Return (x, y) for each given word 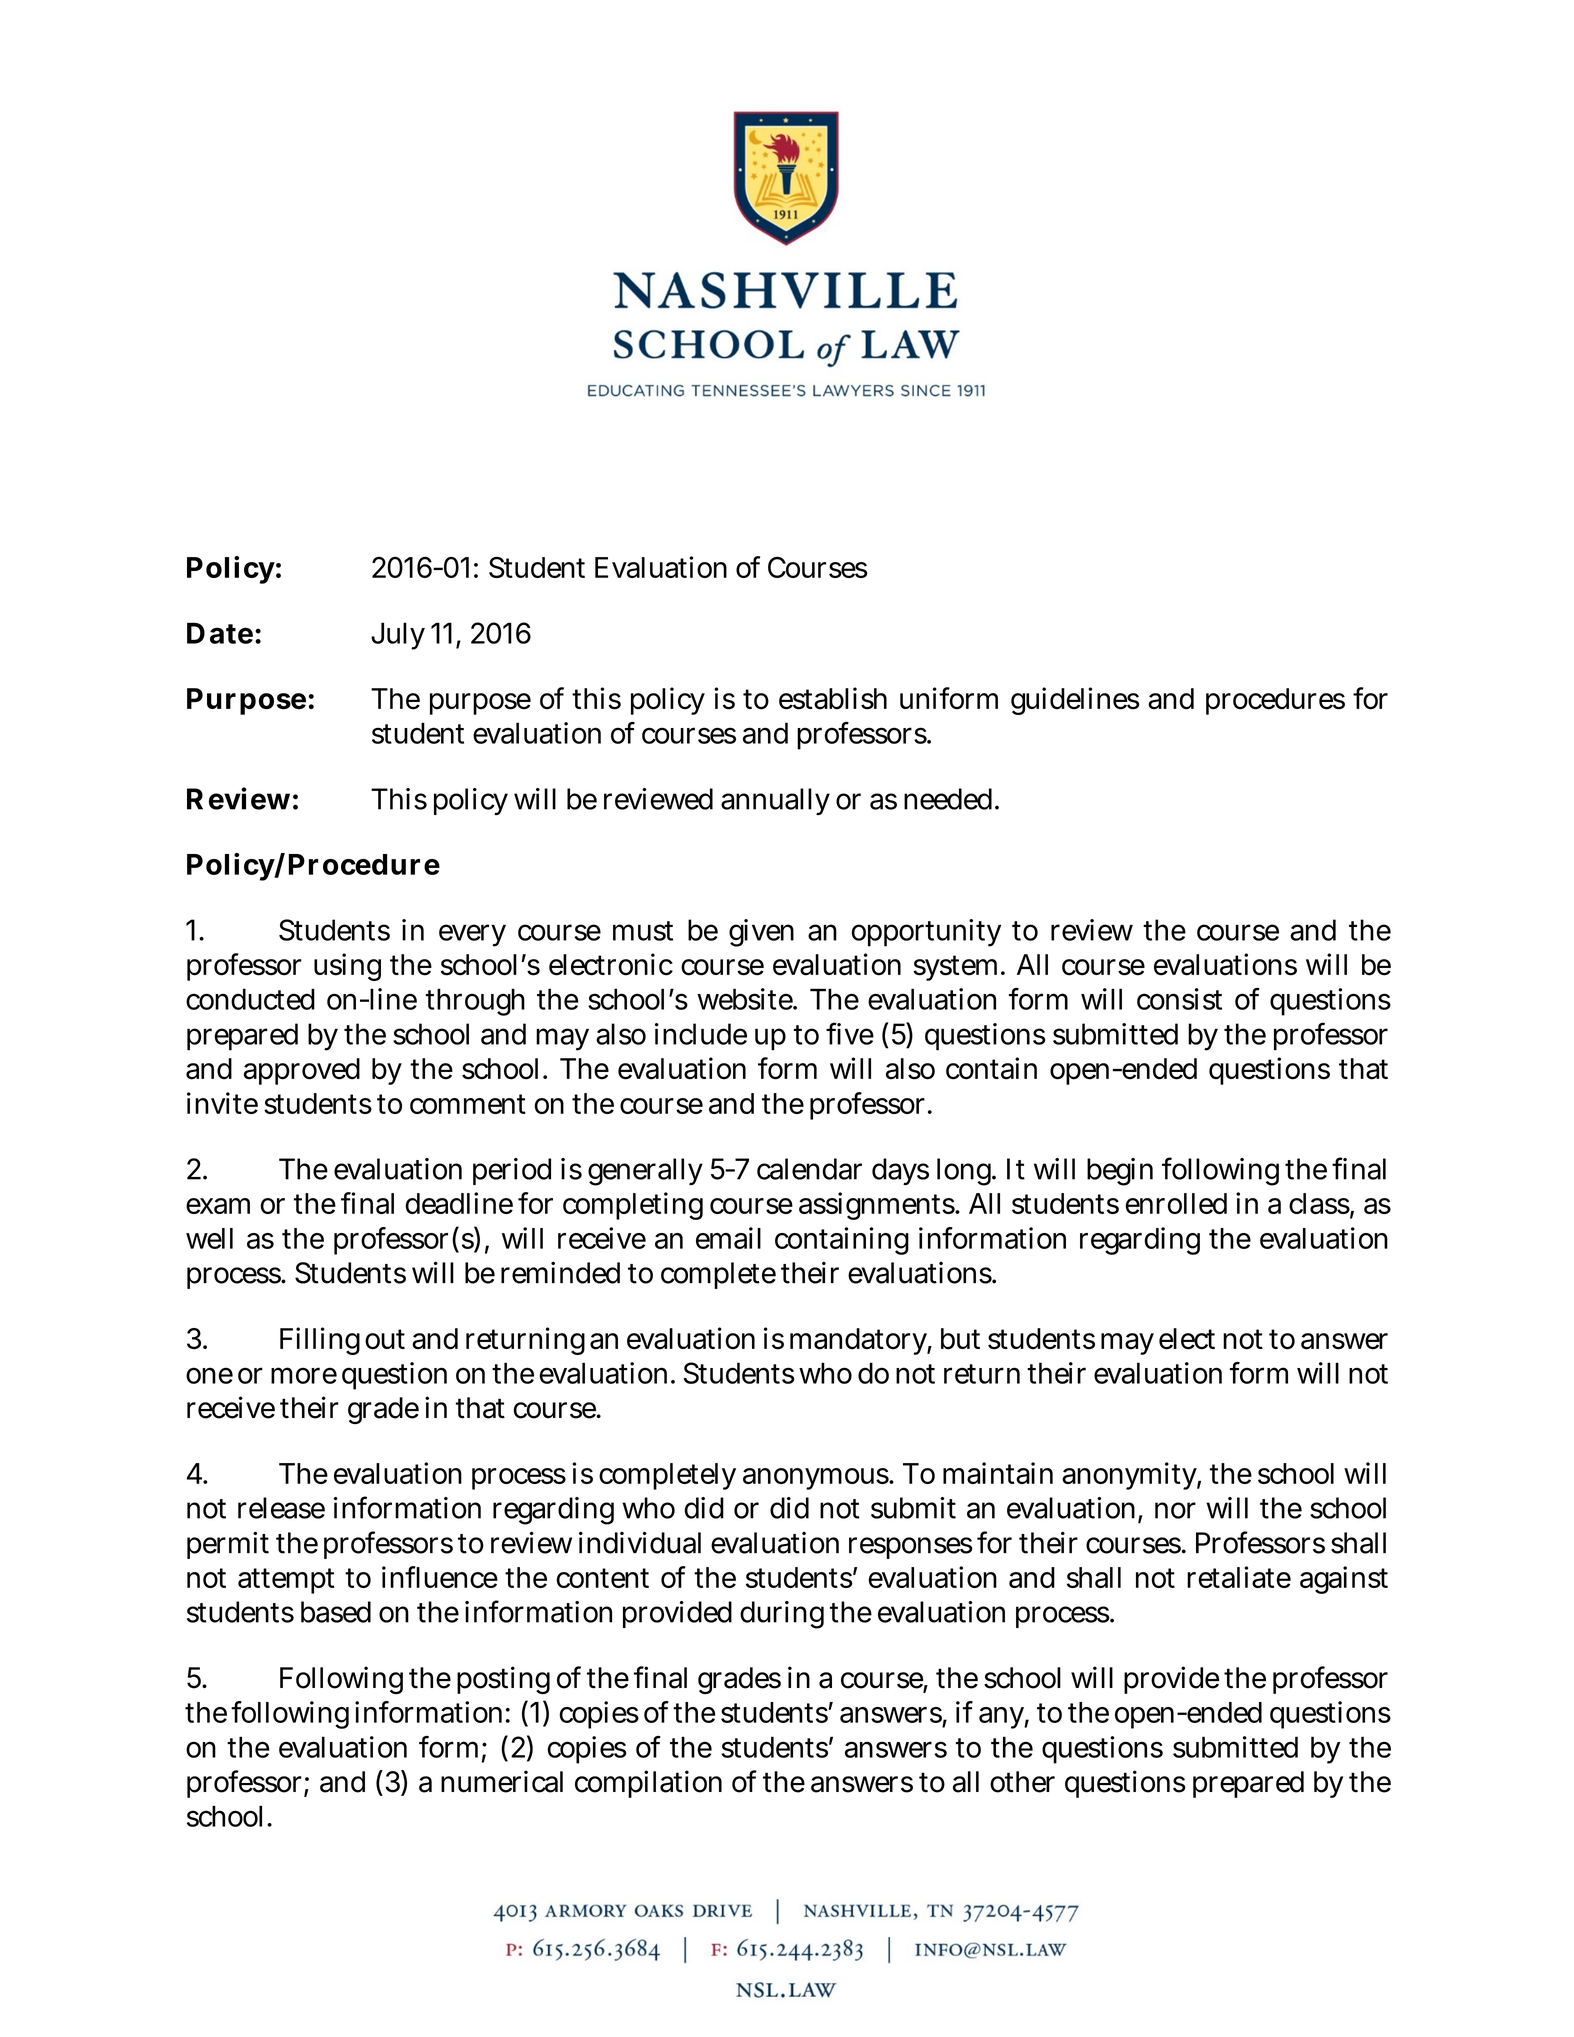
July (398, 636)
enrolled (1176, 1203)
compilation (648, 1784)
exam (218, 1206)
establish (833, 698)
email (728, 1238)
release (281, 1508)
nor (1175, 1510)
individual (640, 1542)
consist (1179, 999)
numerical (502, 1781)
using (347, 967)
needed (950, 799)
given (761, 933)
